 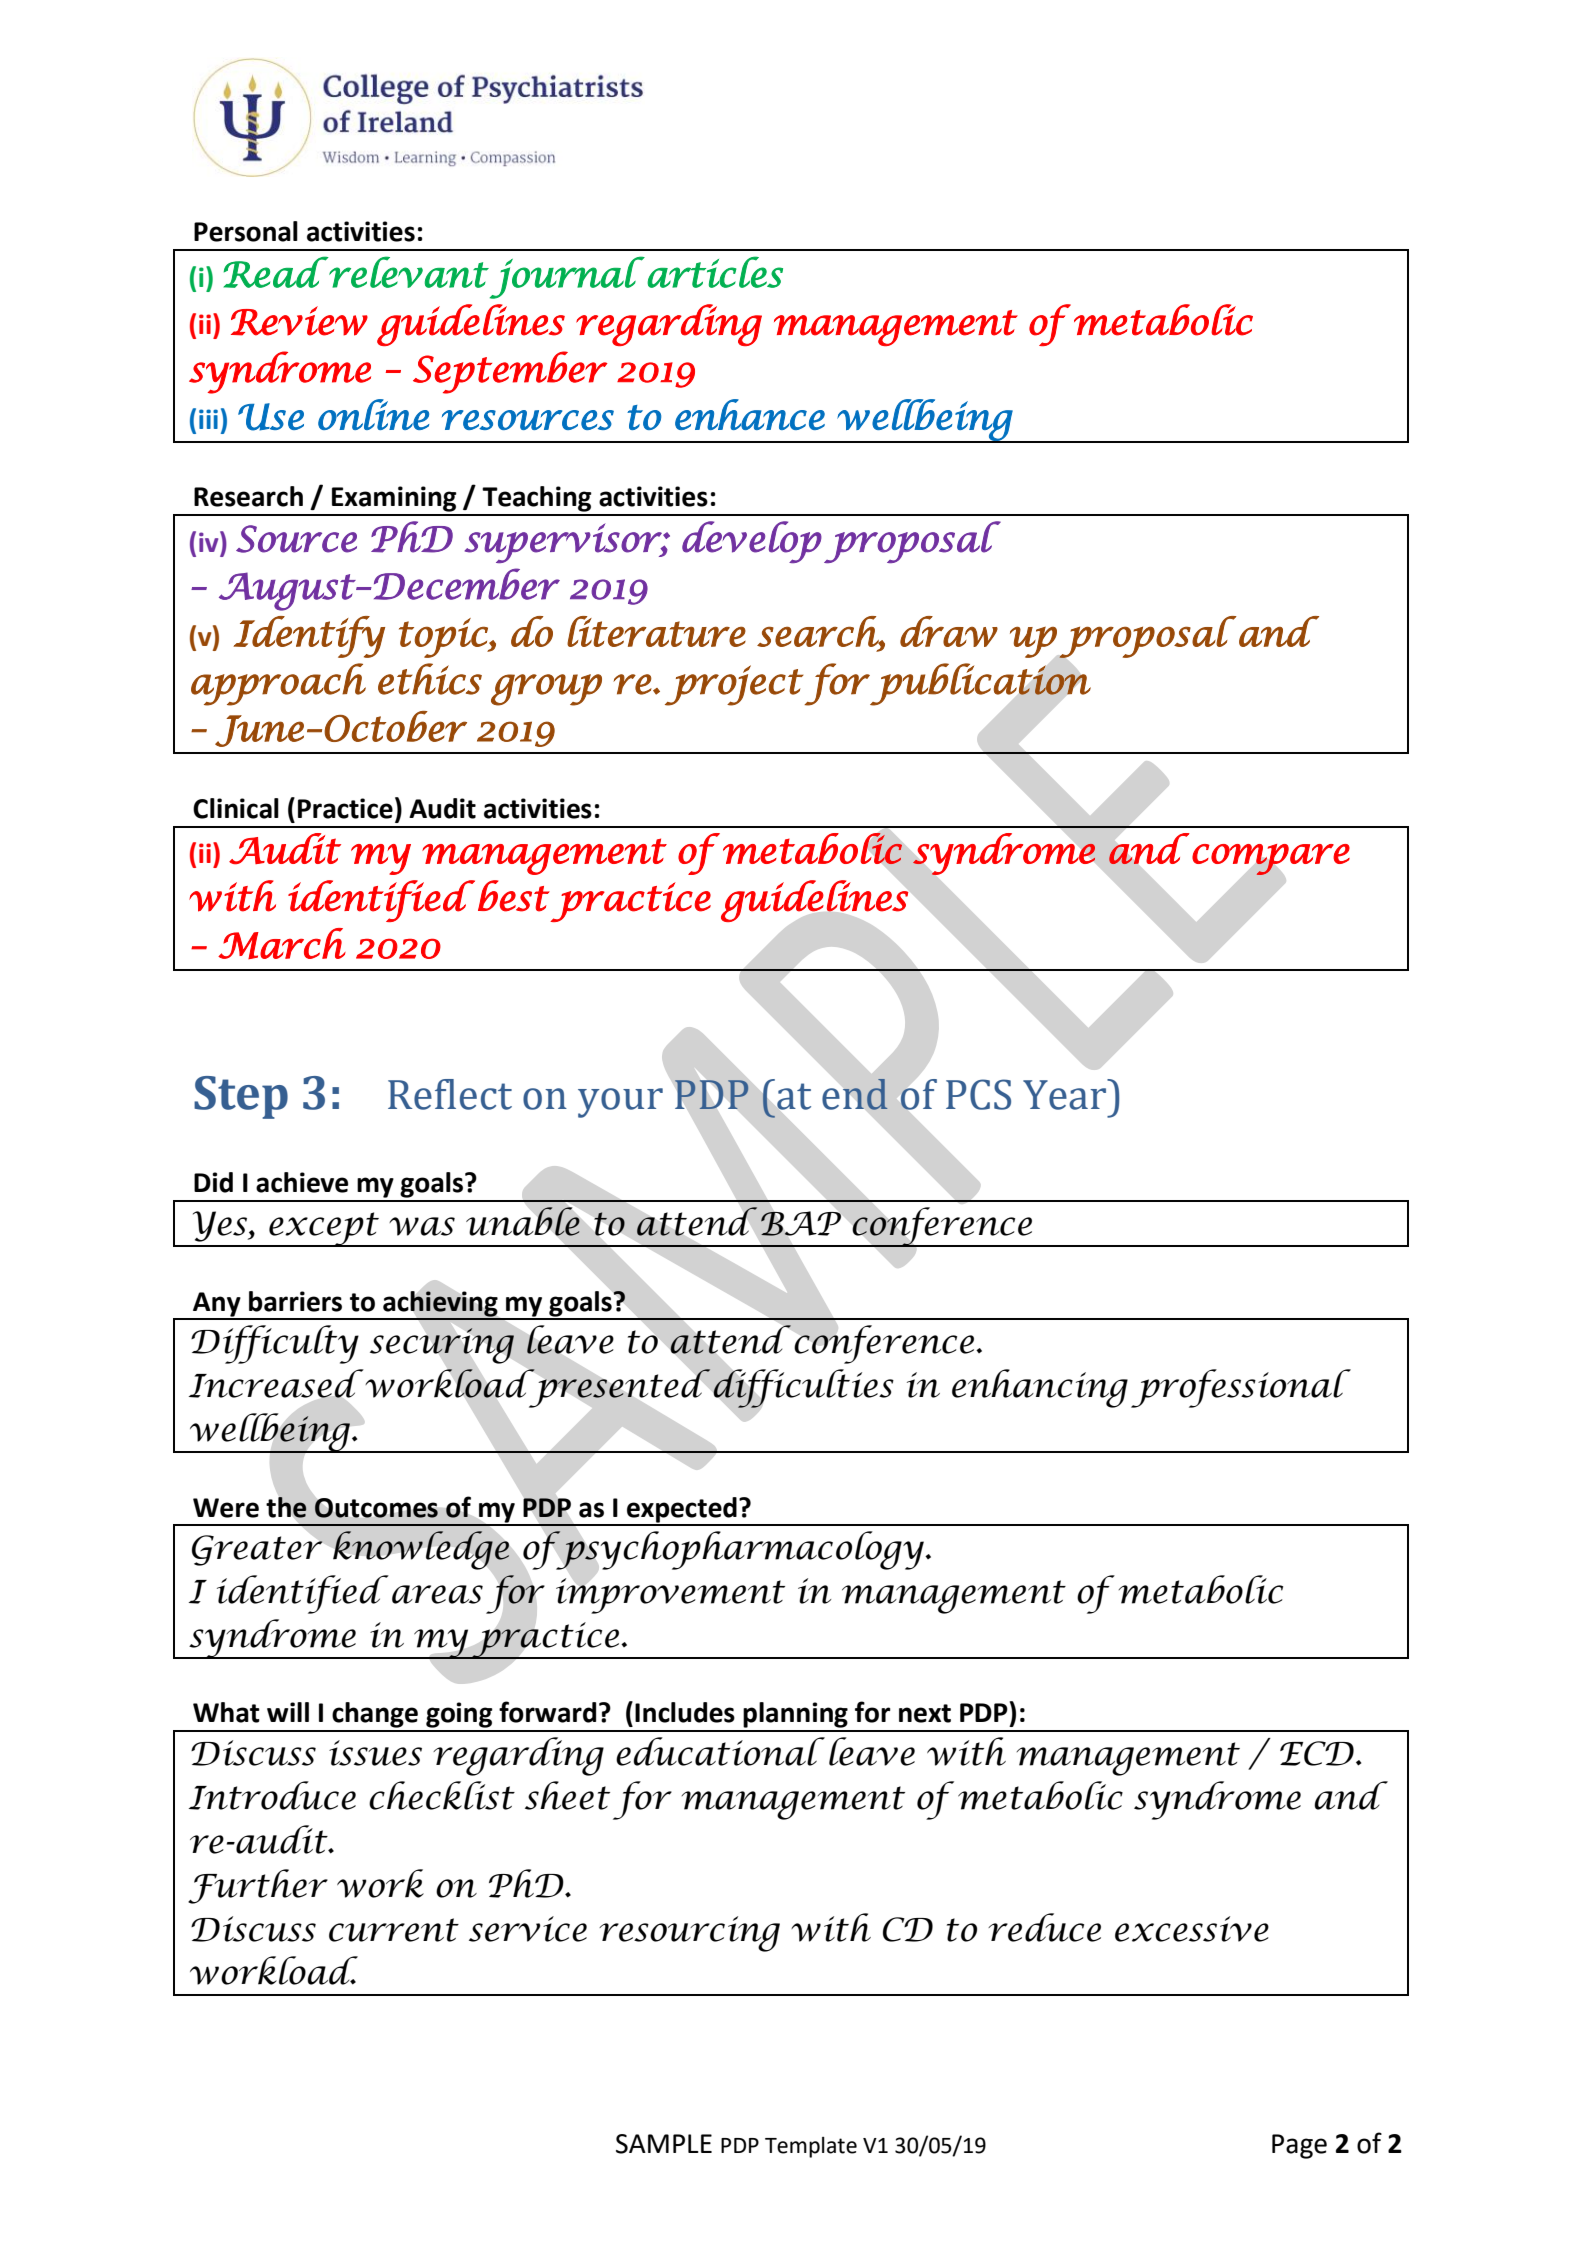 What do you see at coordinates (715, 272) in the screenshot?
I see `articles` at bounding box center [715, 272].
